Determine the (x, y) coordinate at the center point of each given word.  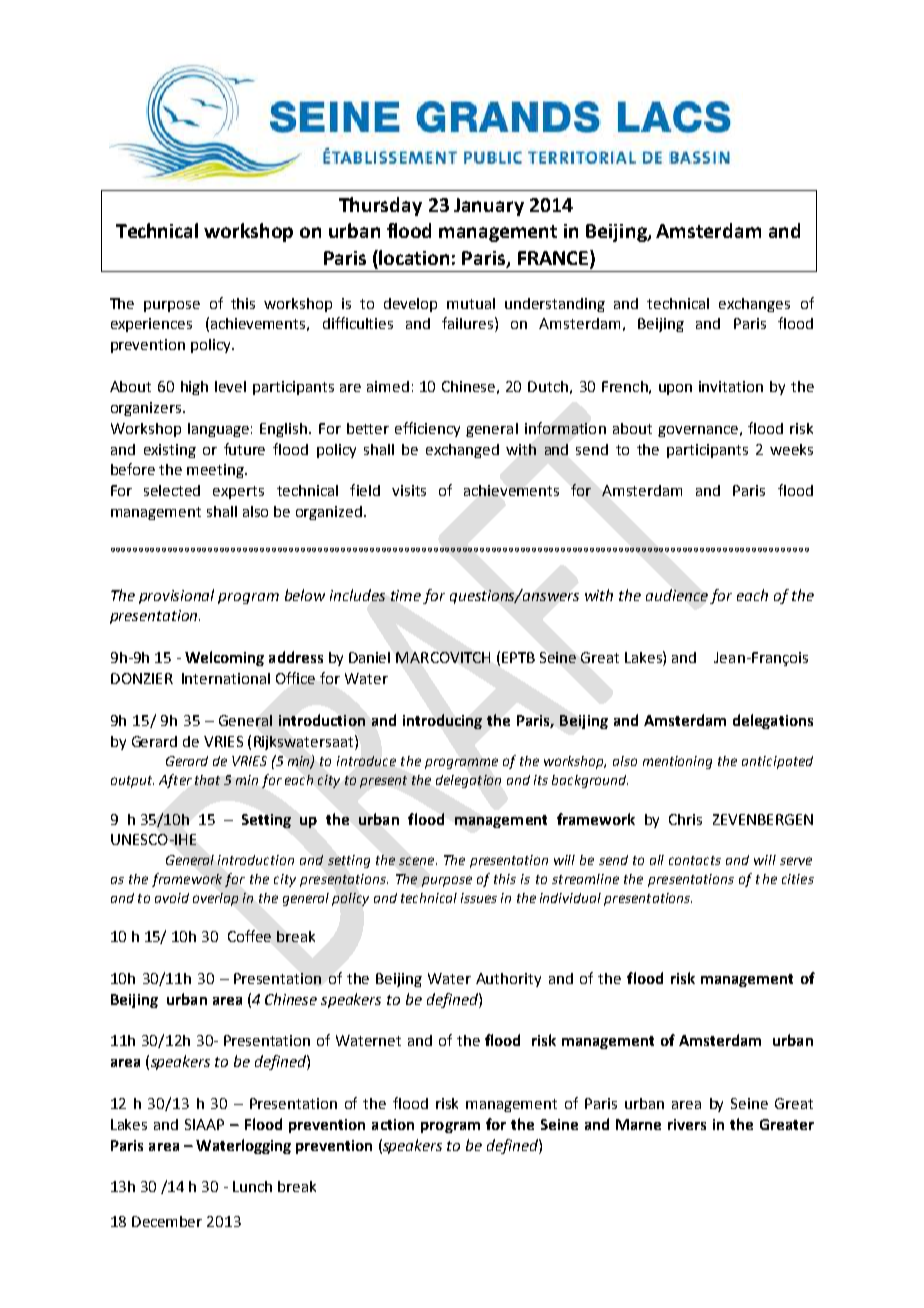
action (393, 1124)
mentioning (677, 762)
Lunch (252, 1186)
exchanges (754, 305)
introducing (442, 721)
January (489, 207)
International (226, 678)
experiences (151, 325)
